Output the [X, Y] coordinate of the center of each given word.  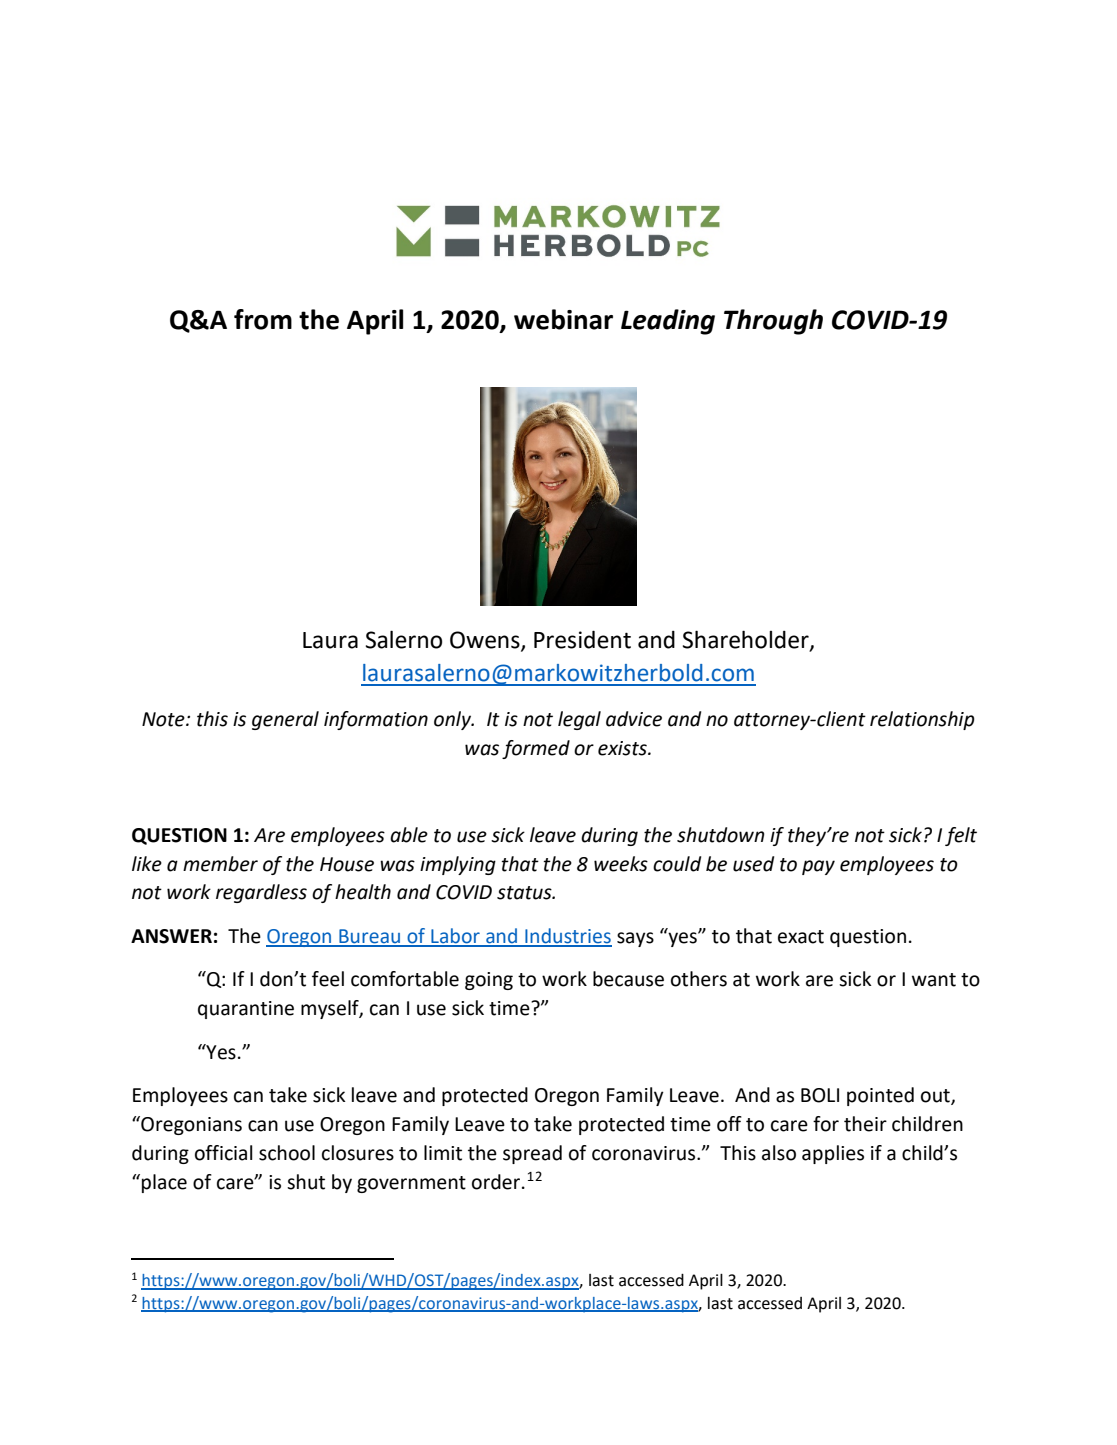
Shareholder [747, 640]
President [582, 639]
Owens [486, 641]
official [224, 1153]
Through [773, 322]
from [263, 319]
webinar [563, 319]
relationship [922, 720]
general [285, 720]
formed [536, 749]
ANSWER [171, 936]
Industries [567, 937]
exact [801, 937]
